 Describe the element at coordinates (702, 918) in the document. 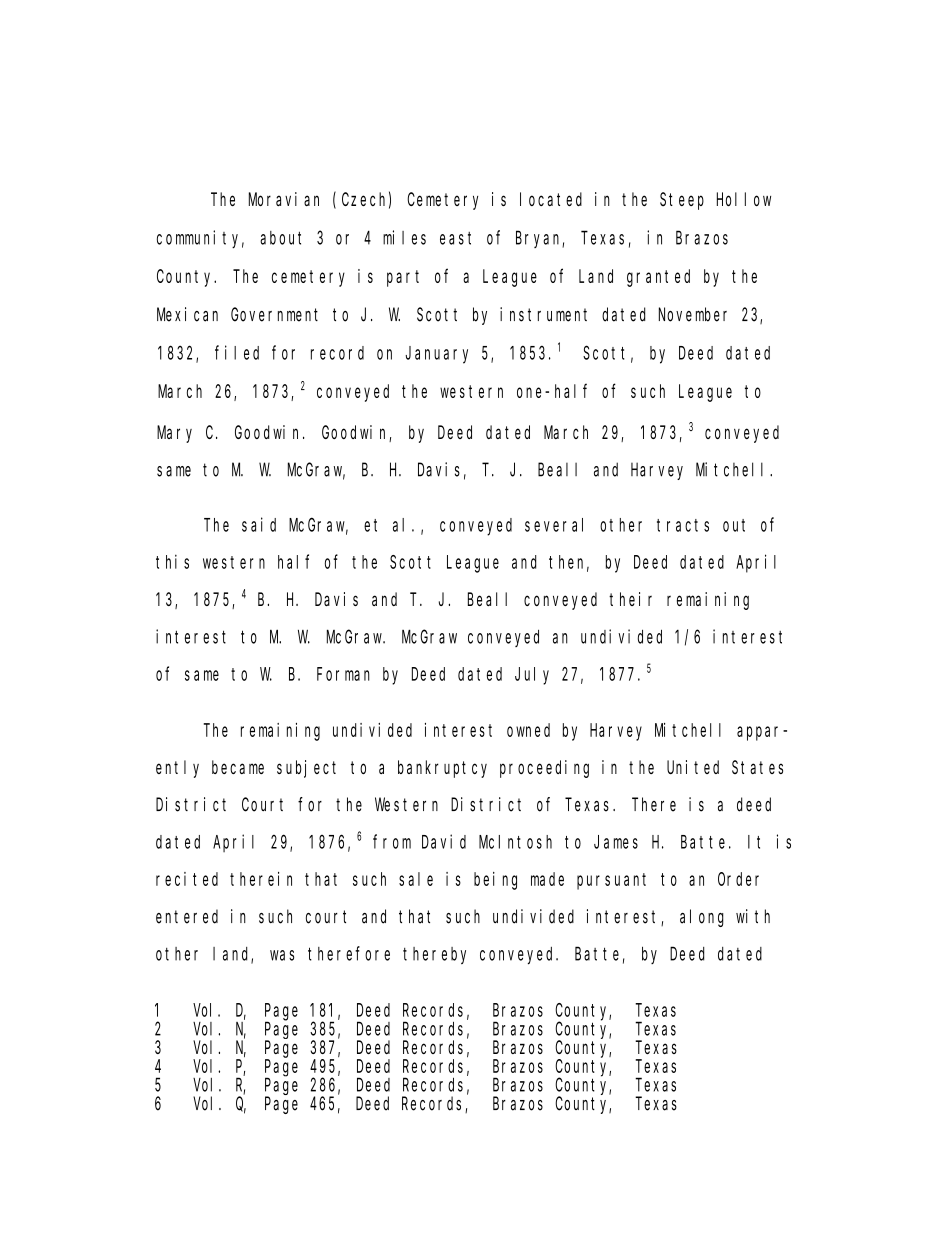

I see `along` at that location.
